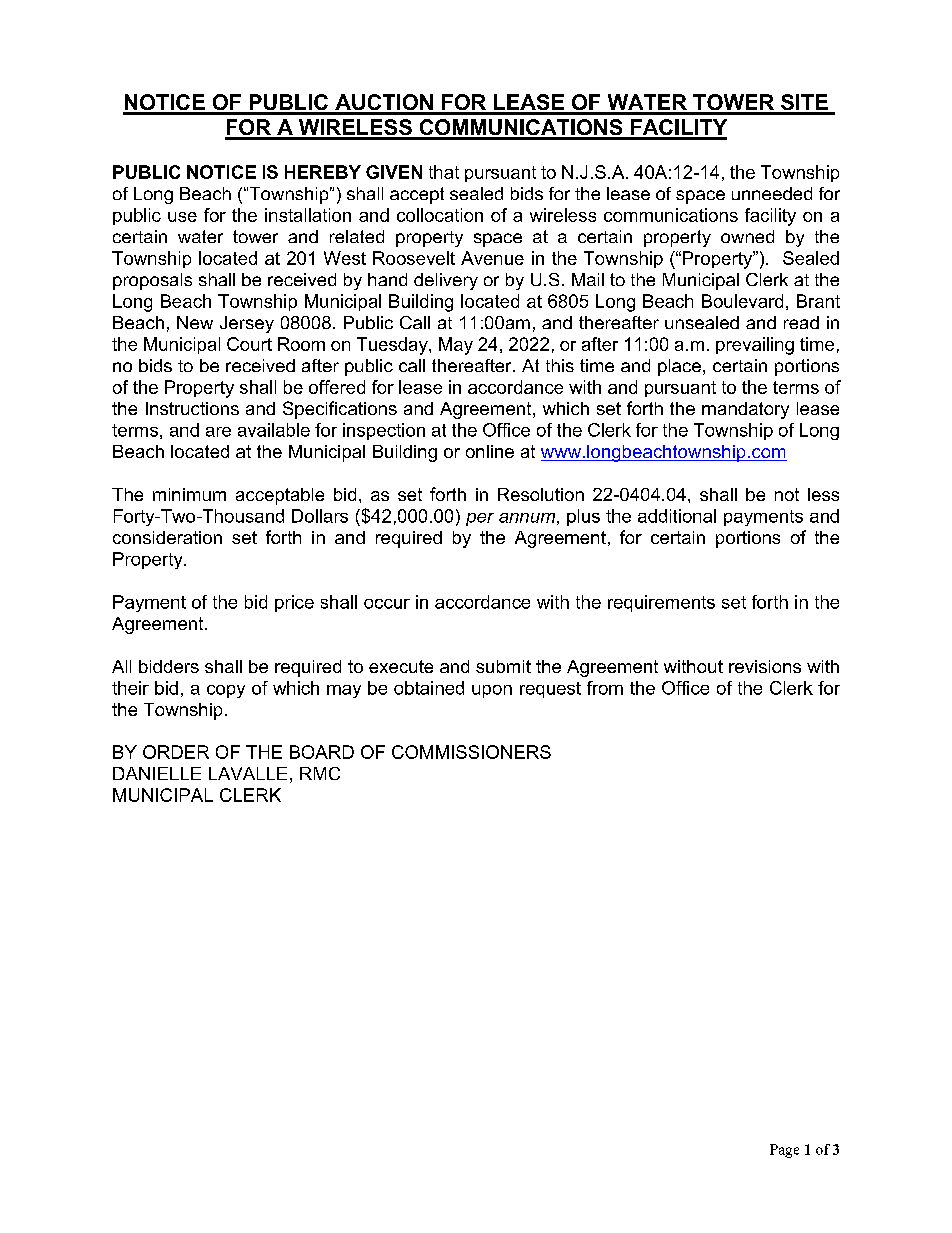 Image resolution: width=952 pixels, height=1233 pixels. I want to click on revisions, so click(765, 666).
